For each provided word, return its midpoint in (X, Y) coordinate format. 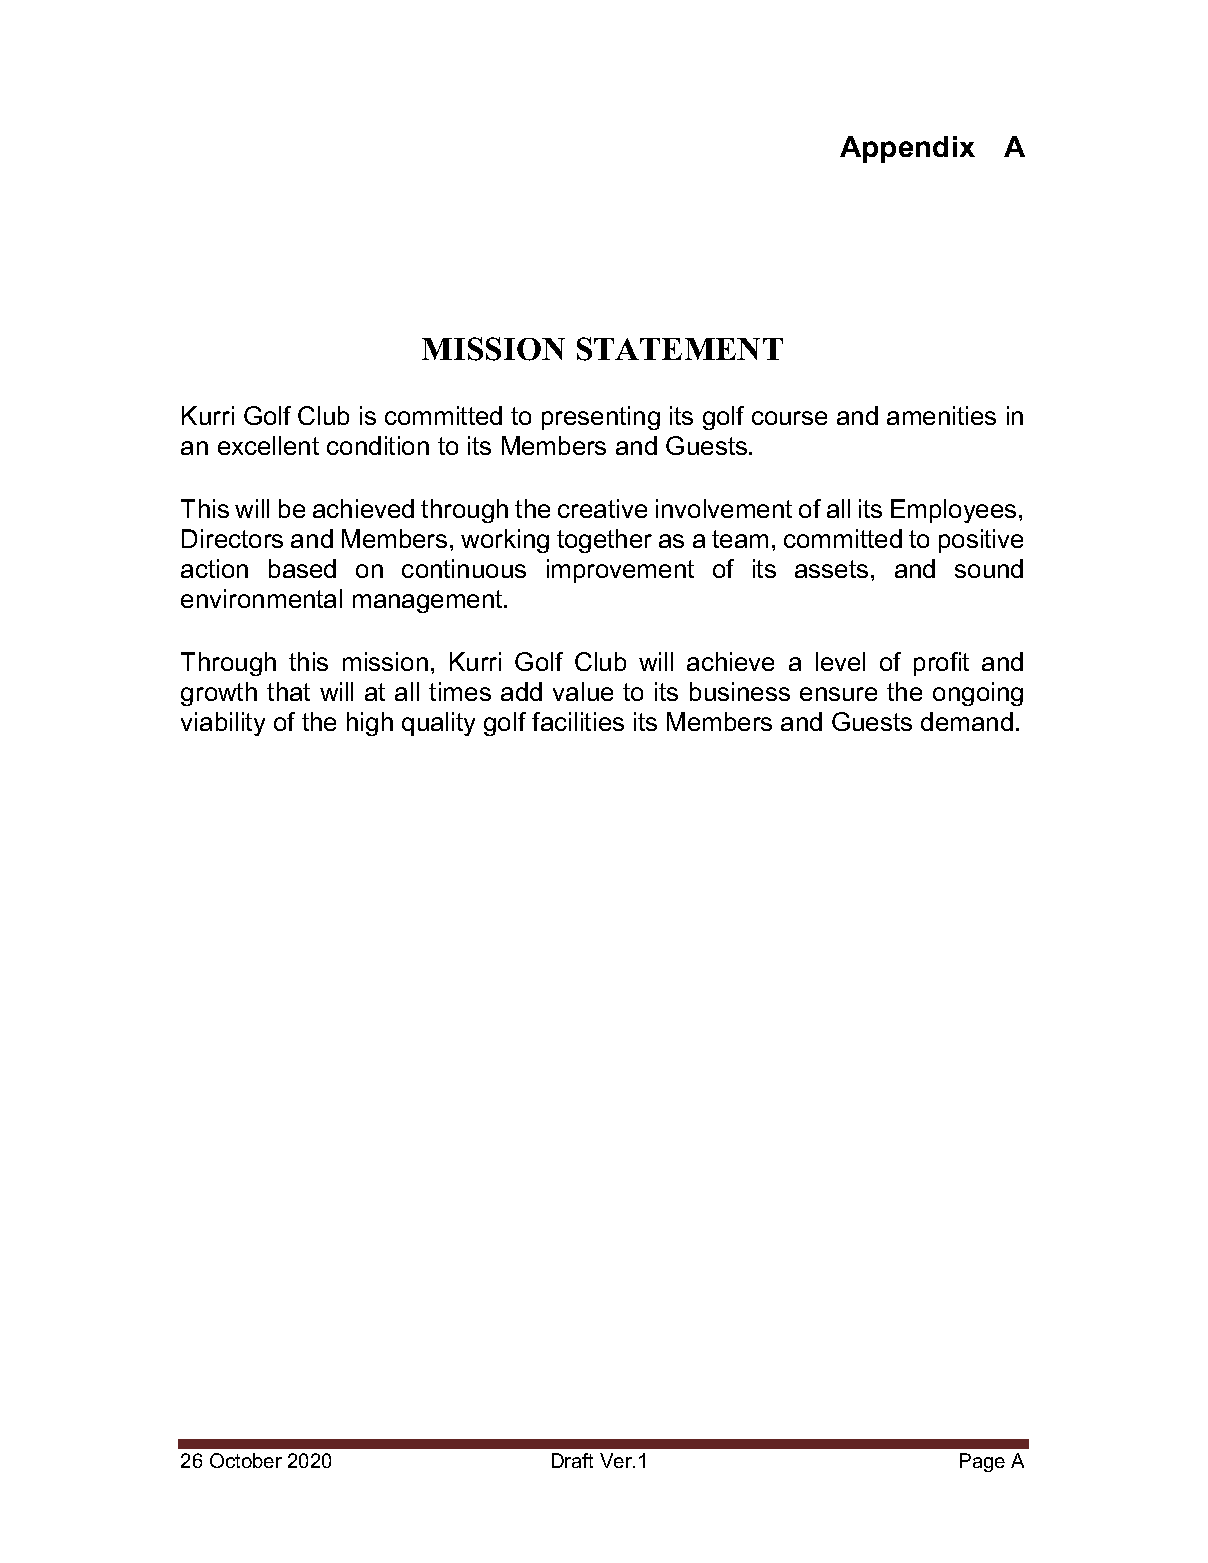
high (370, 724)
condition (378, 445)
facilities (578, 721)
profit (941, 664)
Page (982, 1462)
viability (223, 724)
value (583, 691)
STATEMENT (680, 349)
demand (967, 721)
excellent (268, 445)
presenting (601, 418)
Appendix (907, 149)
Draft (572, 1460)
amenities (941, 415)
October (246, 1460)
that (288, 691)
